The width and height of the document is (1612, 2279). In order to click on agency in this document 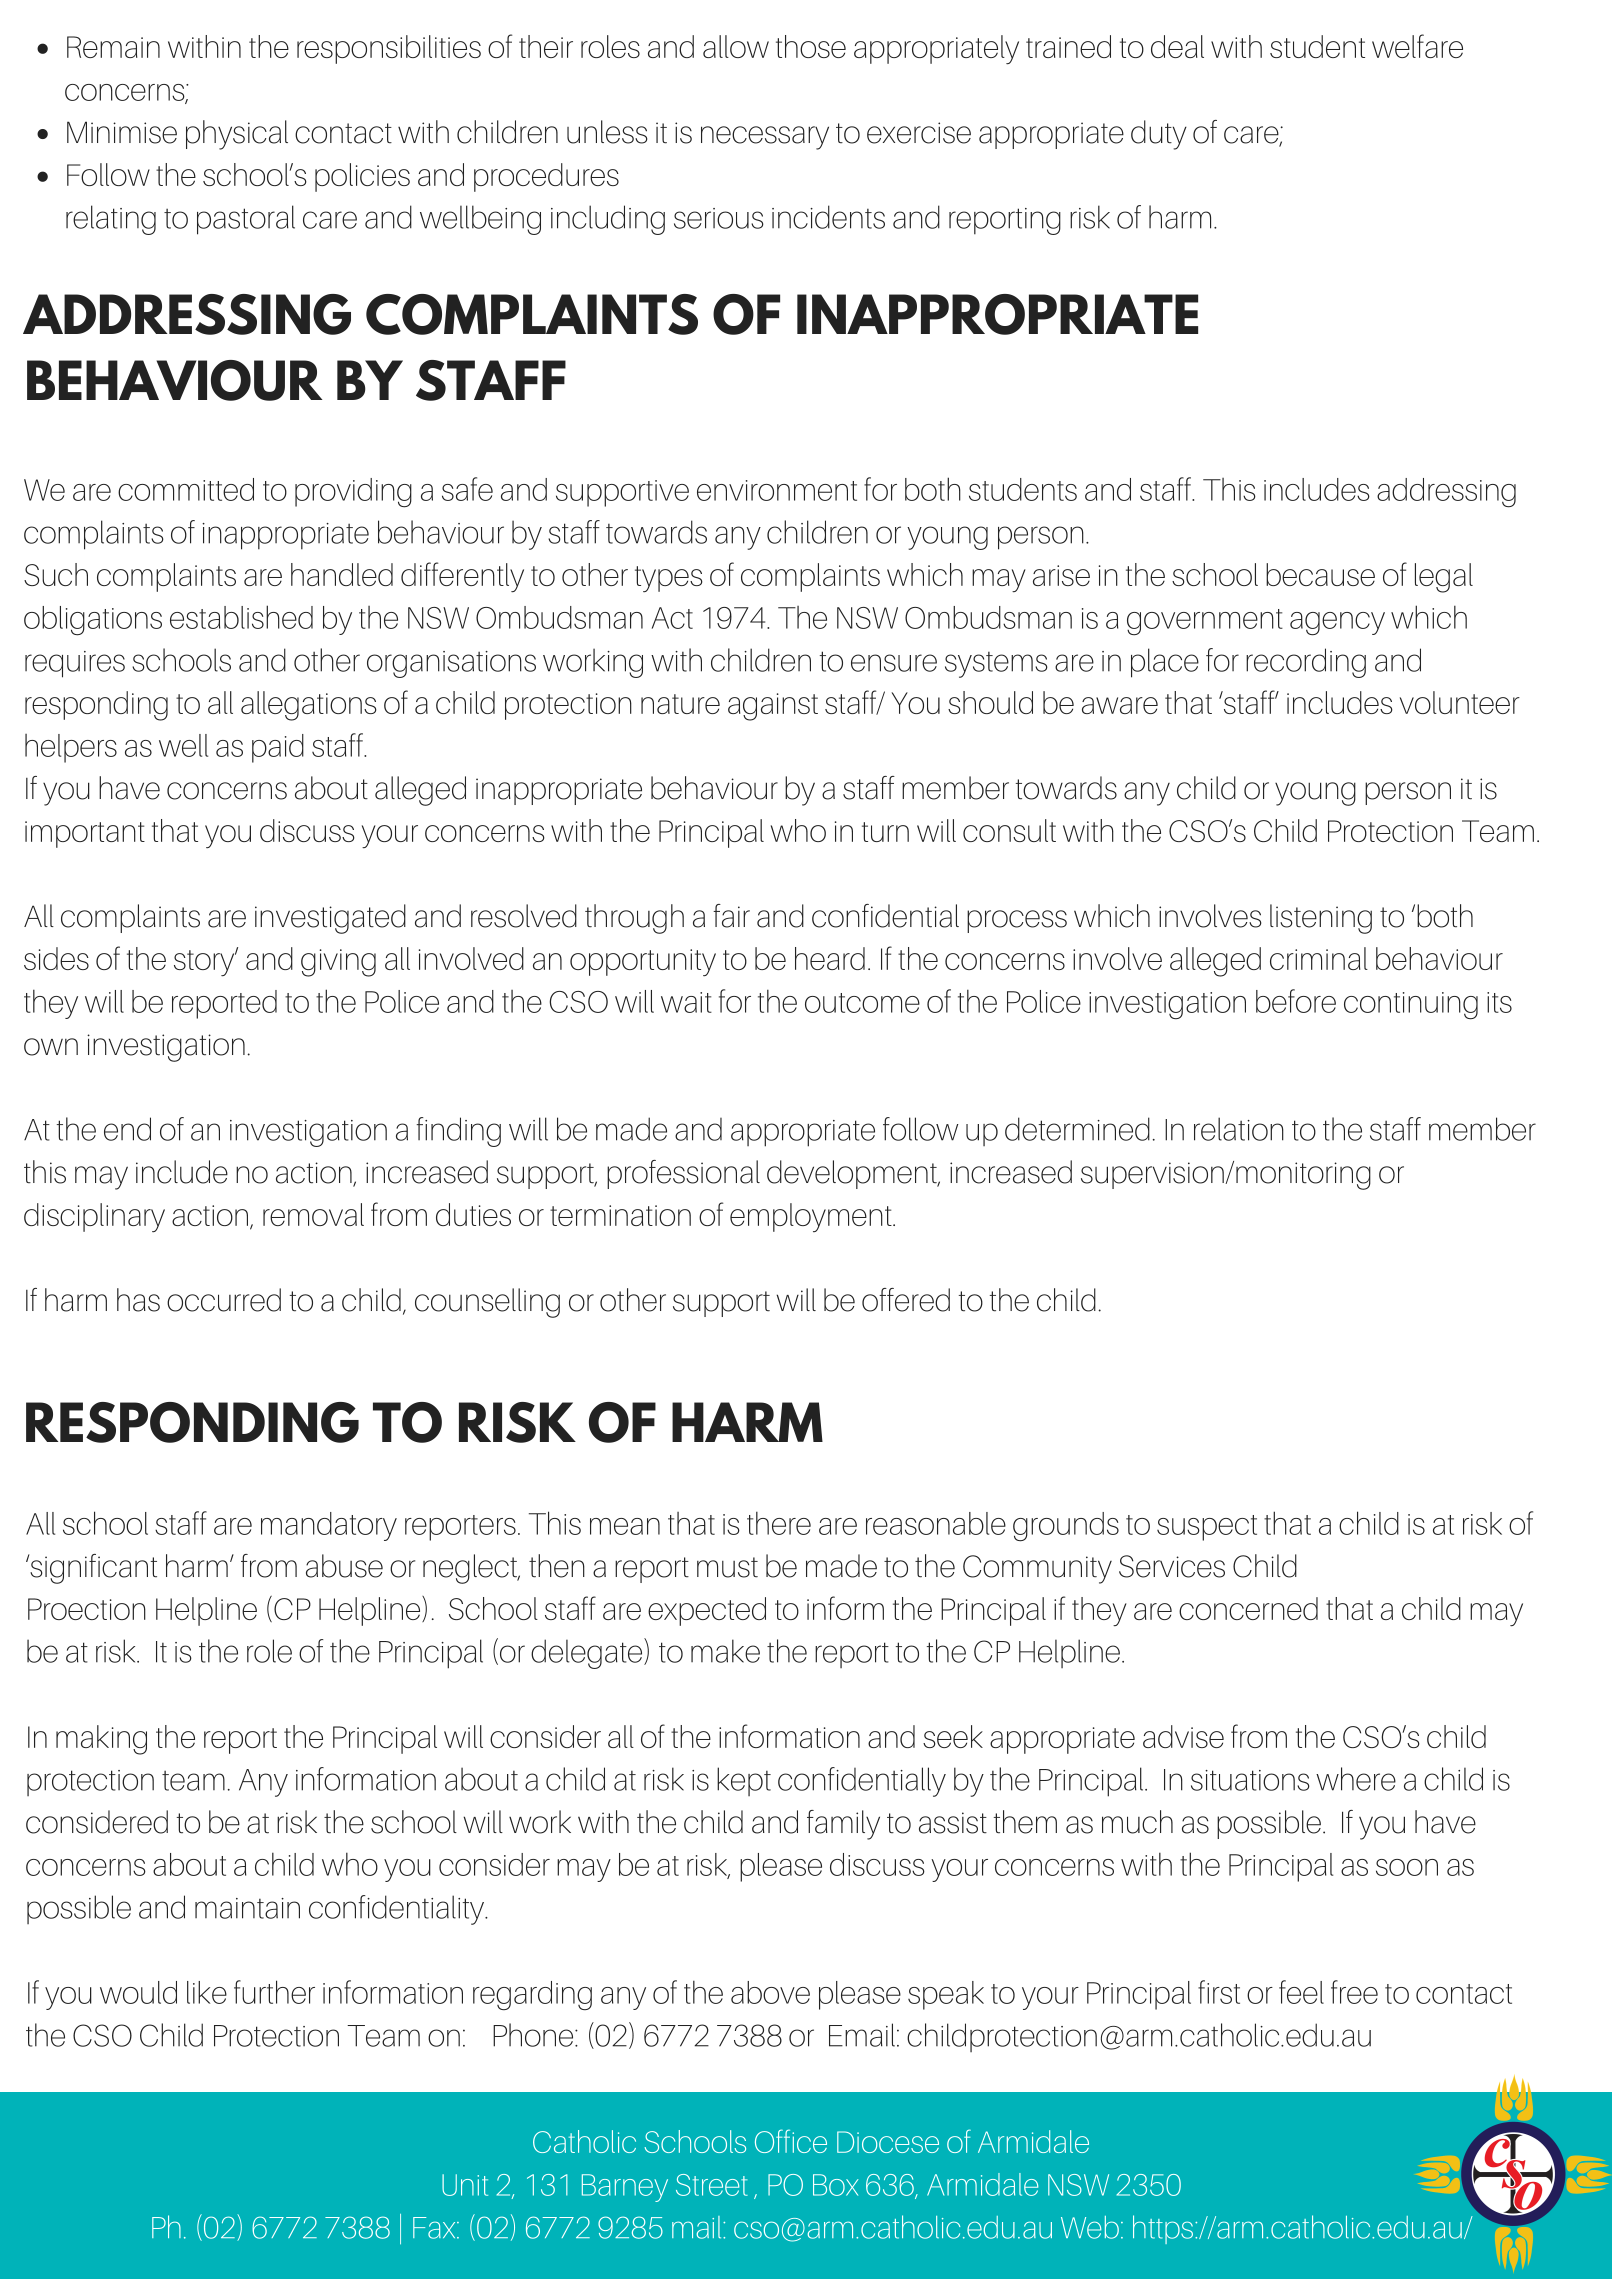, I will do `click(1337, 624)`.
